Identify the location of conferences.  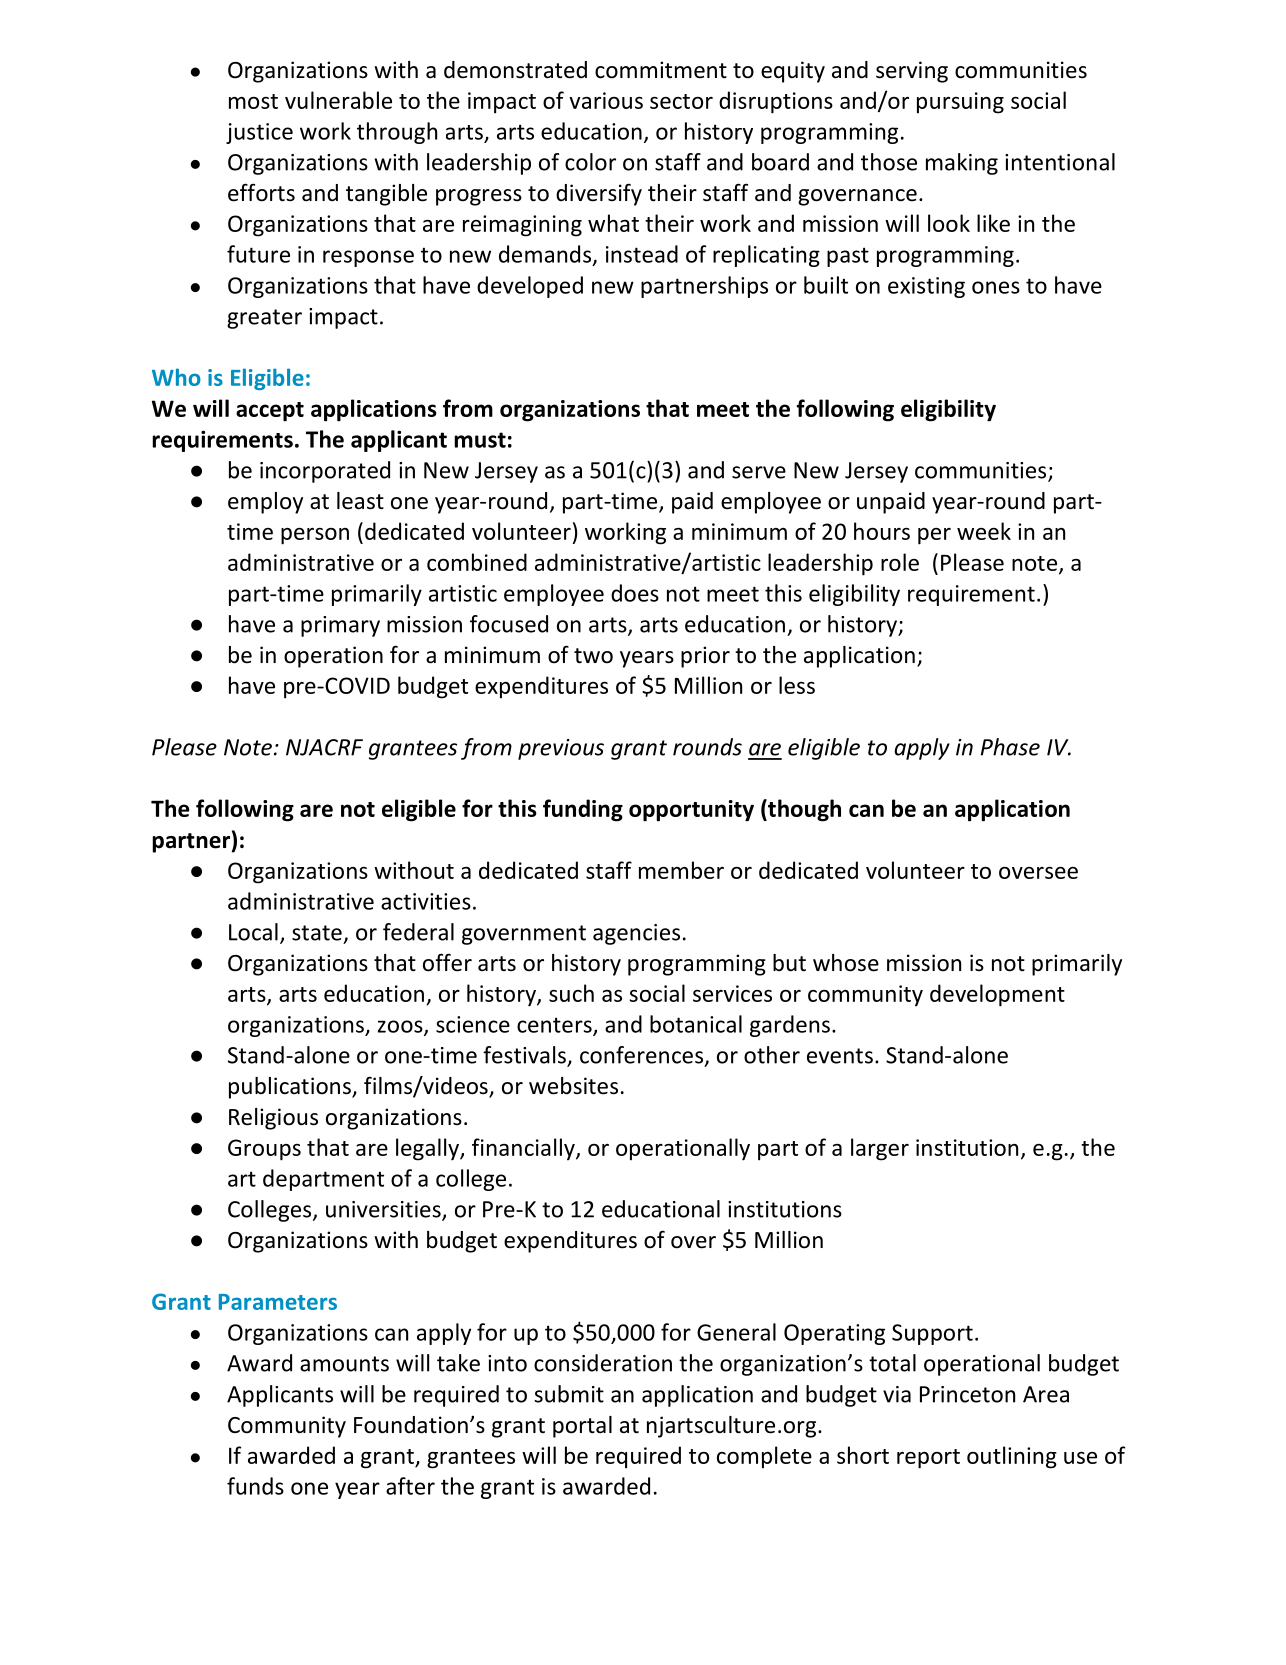
(643, 1056).
